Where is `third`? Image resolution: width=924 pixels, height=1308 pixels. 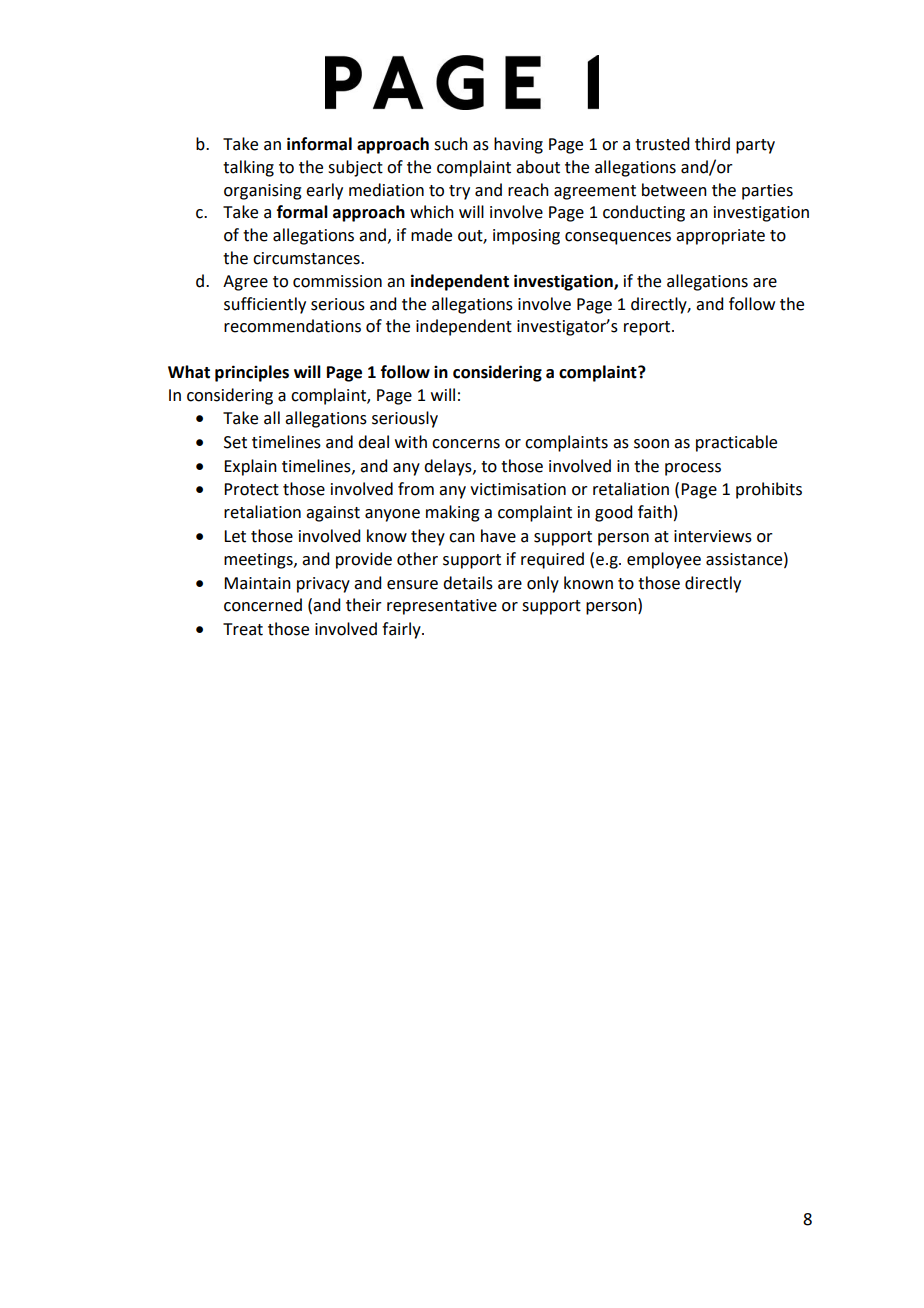 third is located at coordinates (712, 144).
